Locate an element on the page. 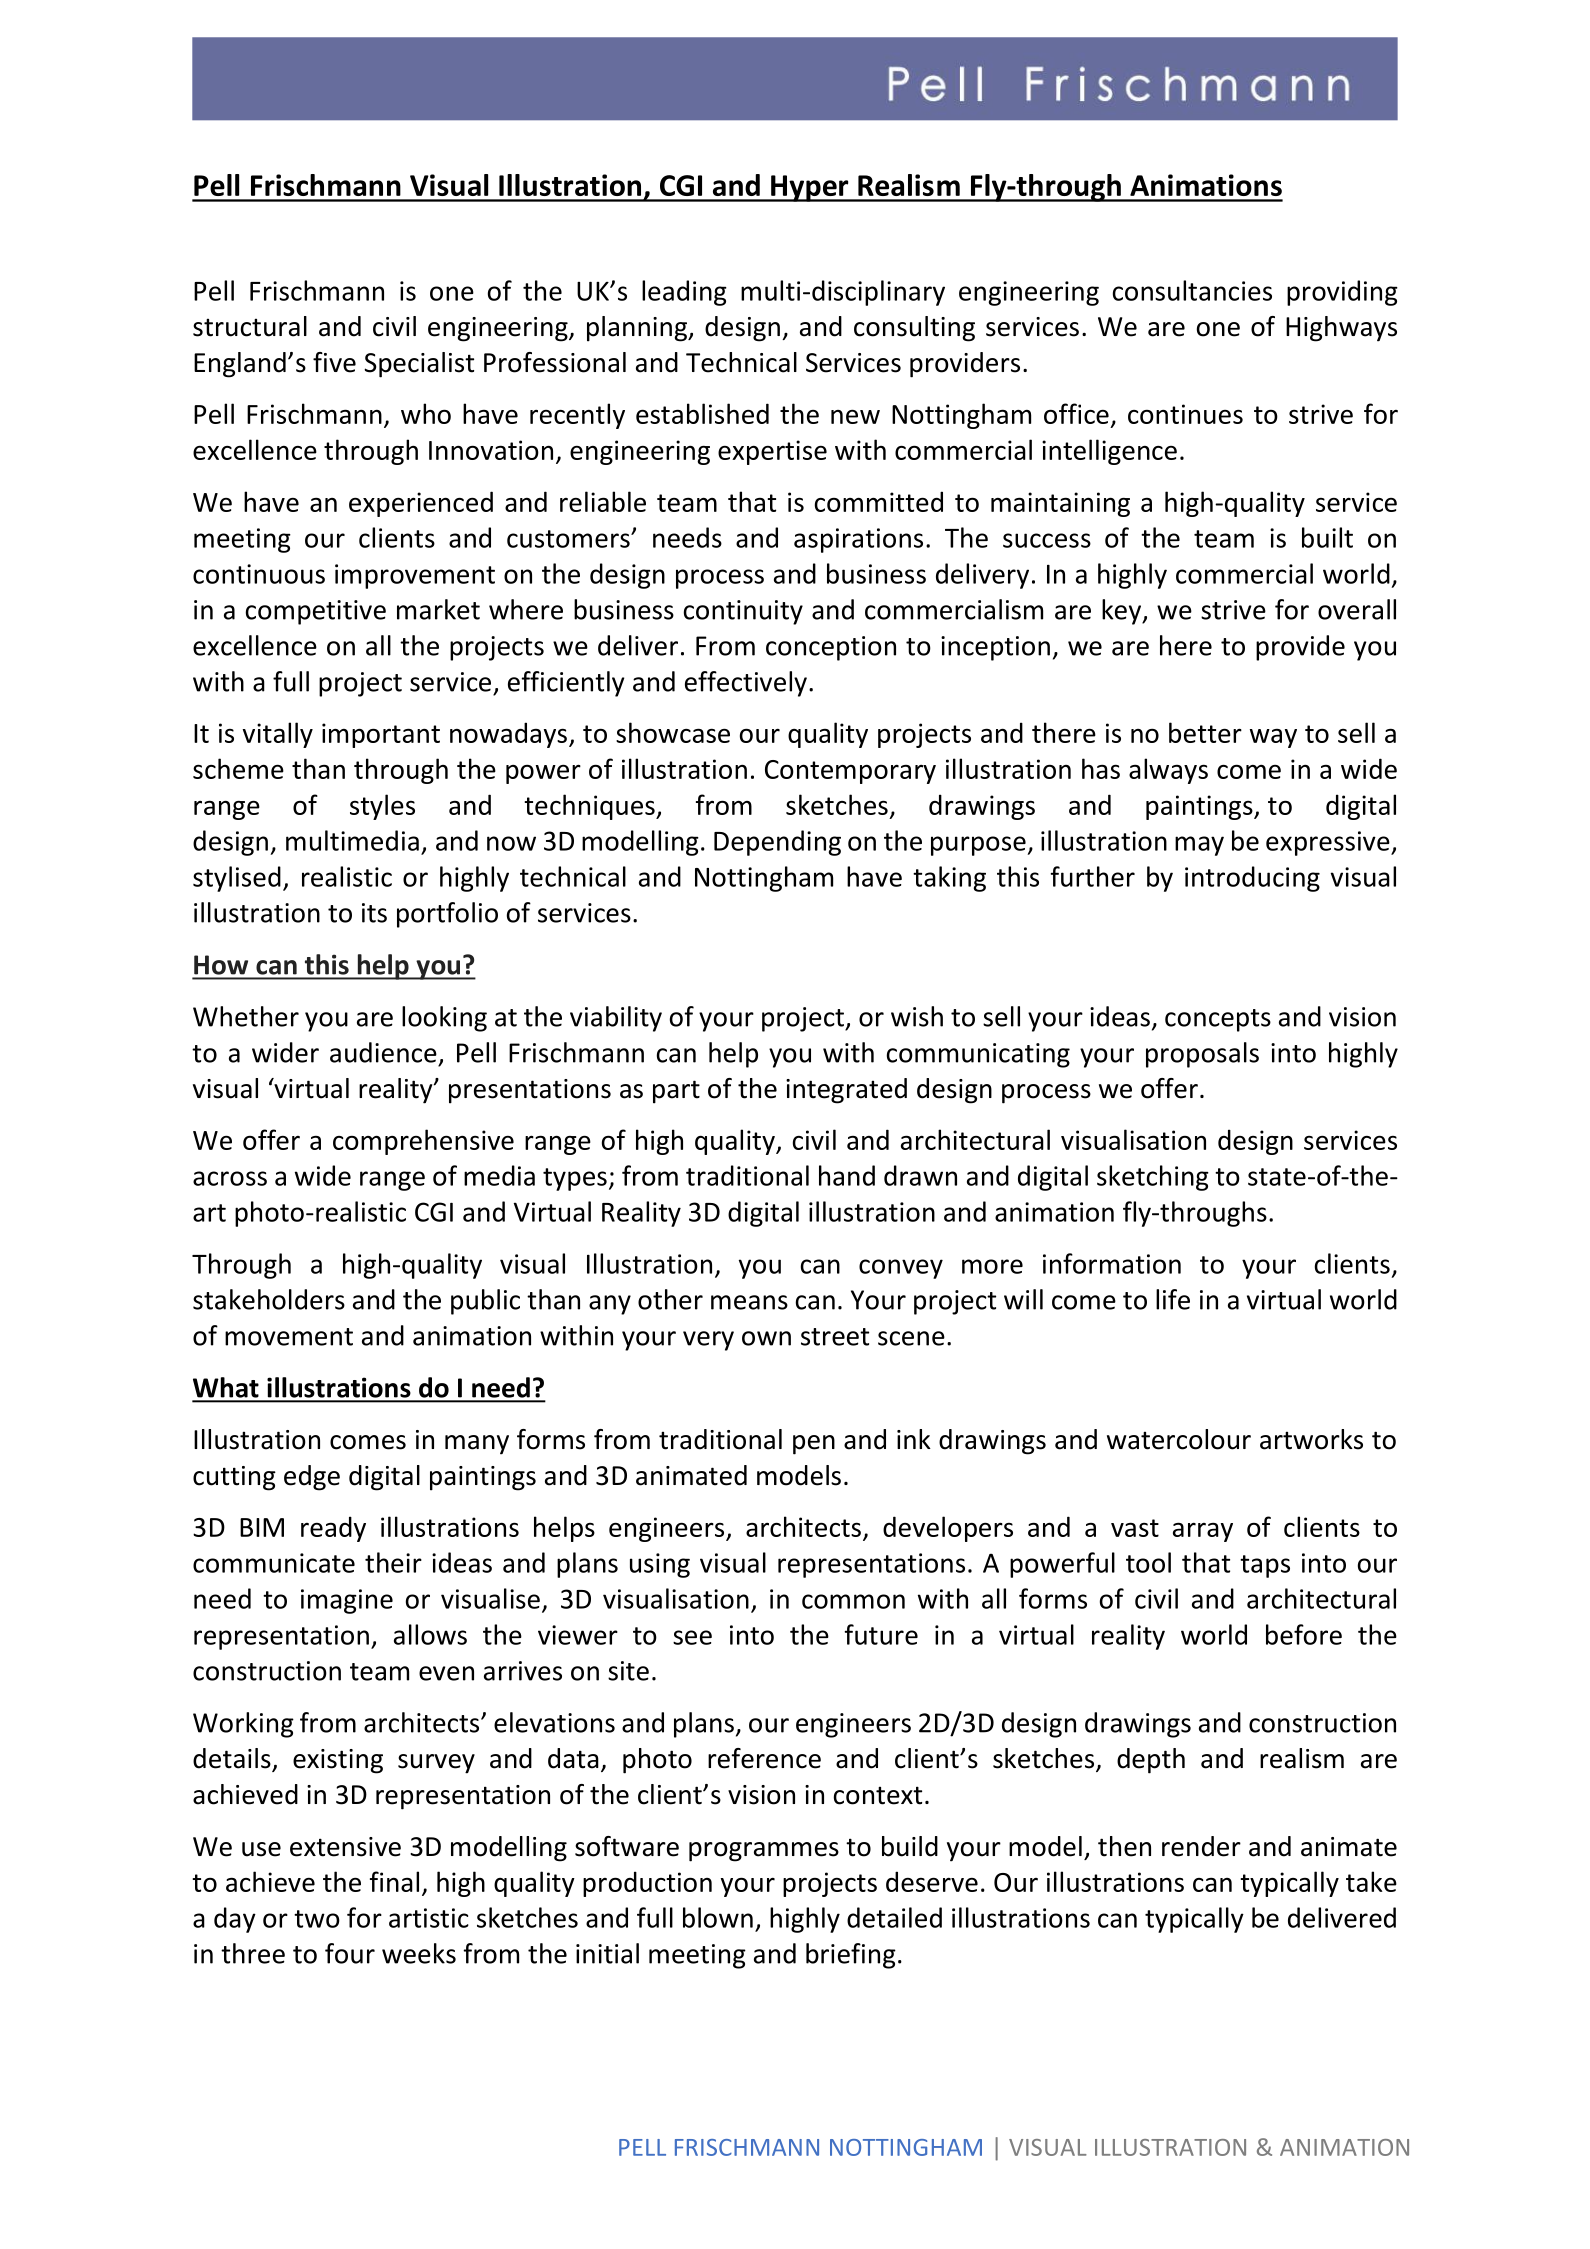 This image has width=1590, height=2249. proposals is located at coordinates (1202, 1055).
